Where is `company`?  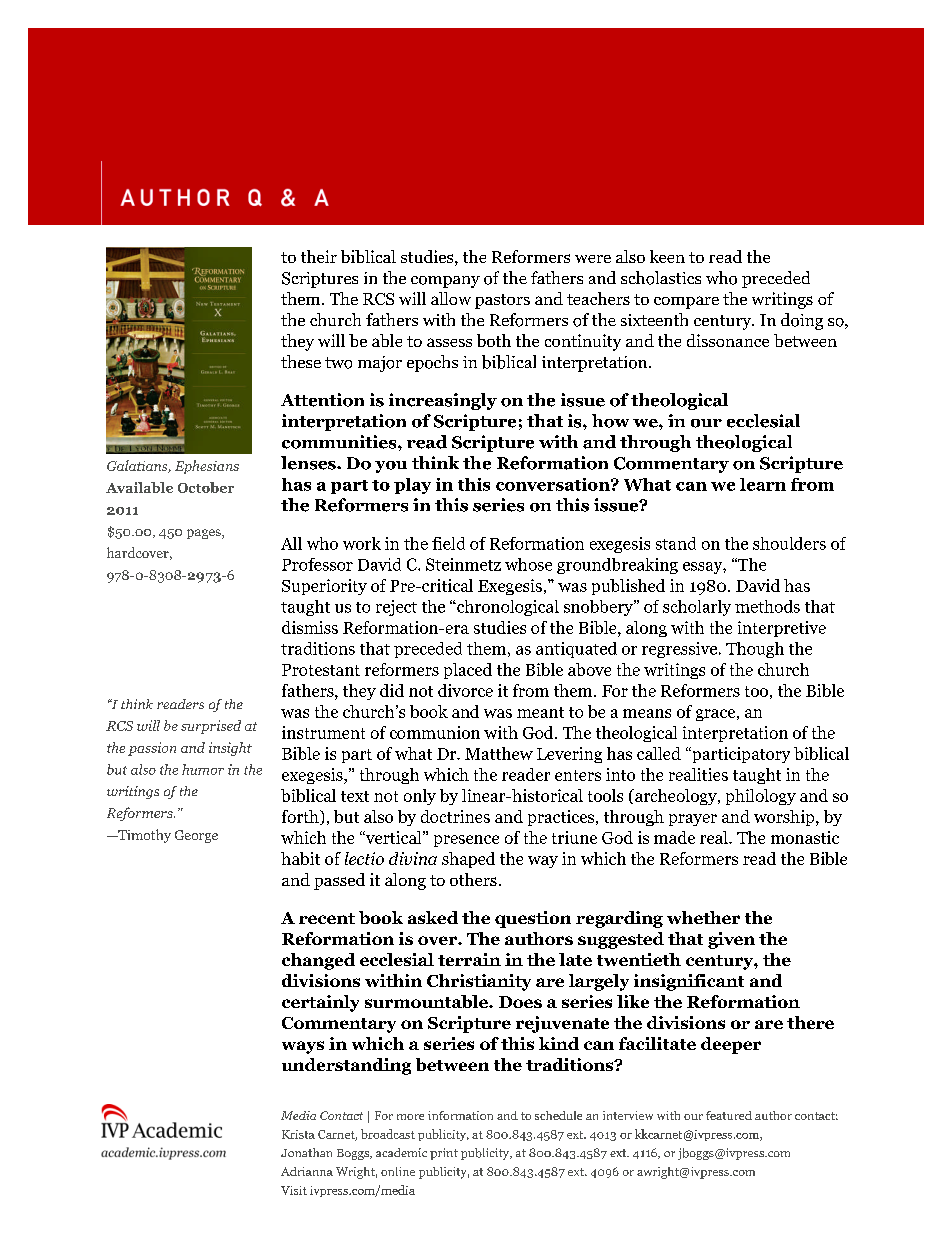 company is located at coordinates (445, 282).
